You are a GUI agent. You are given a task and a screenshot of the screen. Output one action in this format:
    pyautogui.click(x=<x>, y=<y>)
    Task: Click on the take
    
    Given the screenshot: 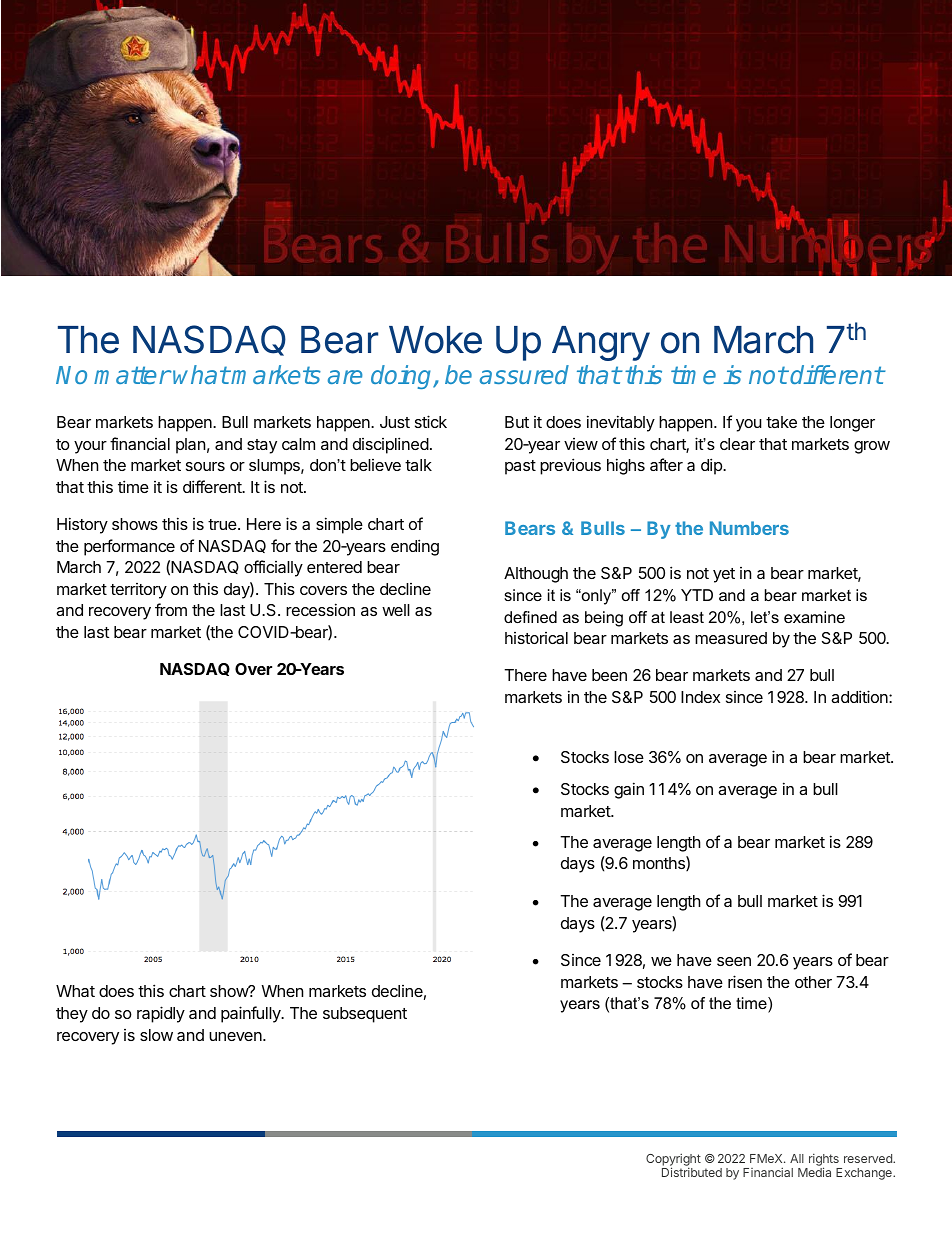 What is the action you would take?
    pyautogui.click(x=781, y=422)
